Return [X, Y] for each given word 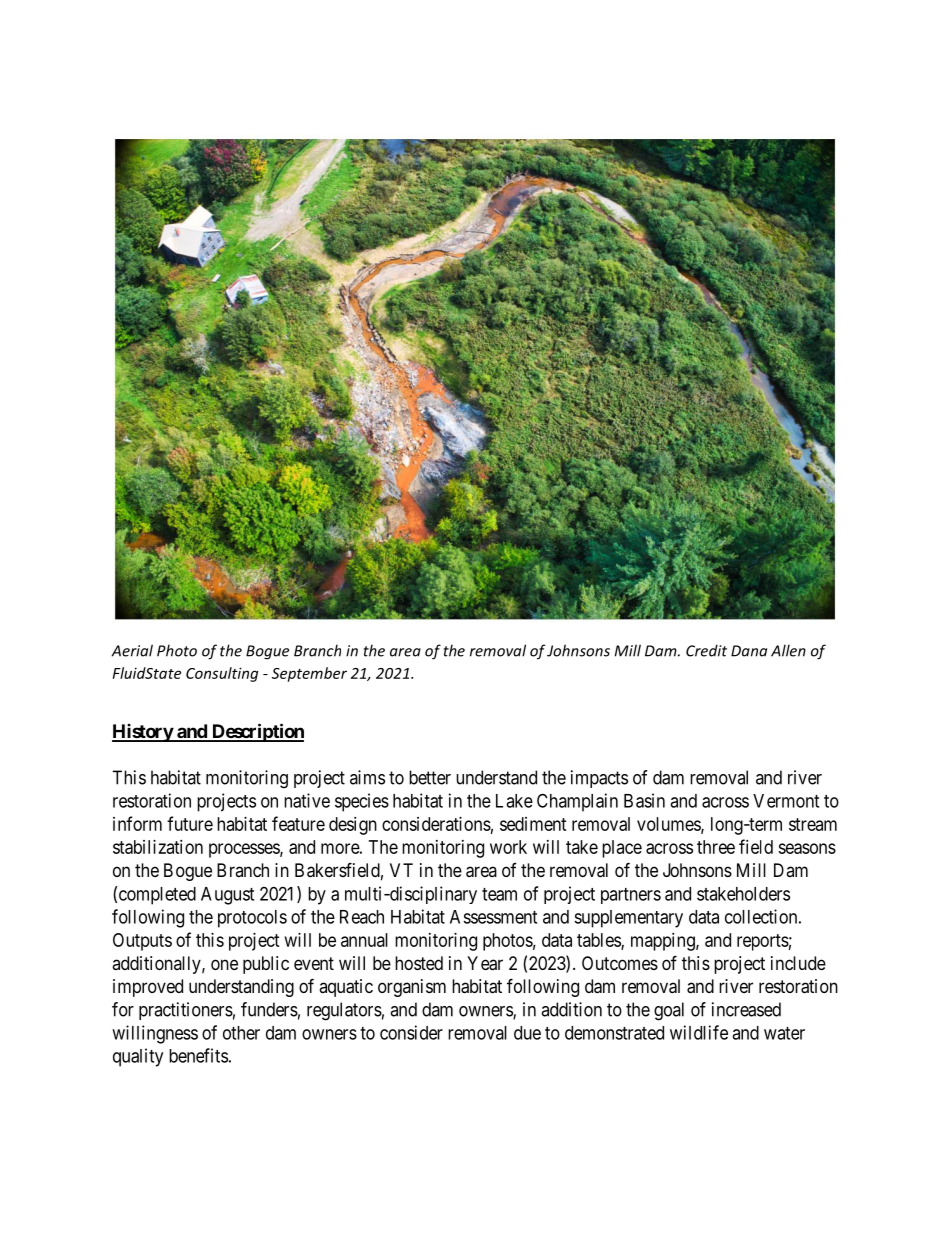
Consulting [222, 674]
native [307, 800]
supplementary [628, 919]
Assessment [493, 917]
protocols [252, 919]
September [309, 674]
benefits [198, 1055]
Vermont [786, 801]
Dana [749, 651]
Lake [514, 801]
